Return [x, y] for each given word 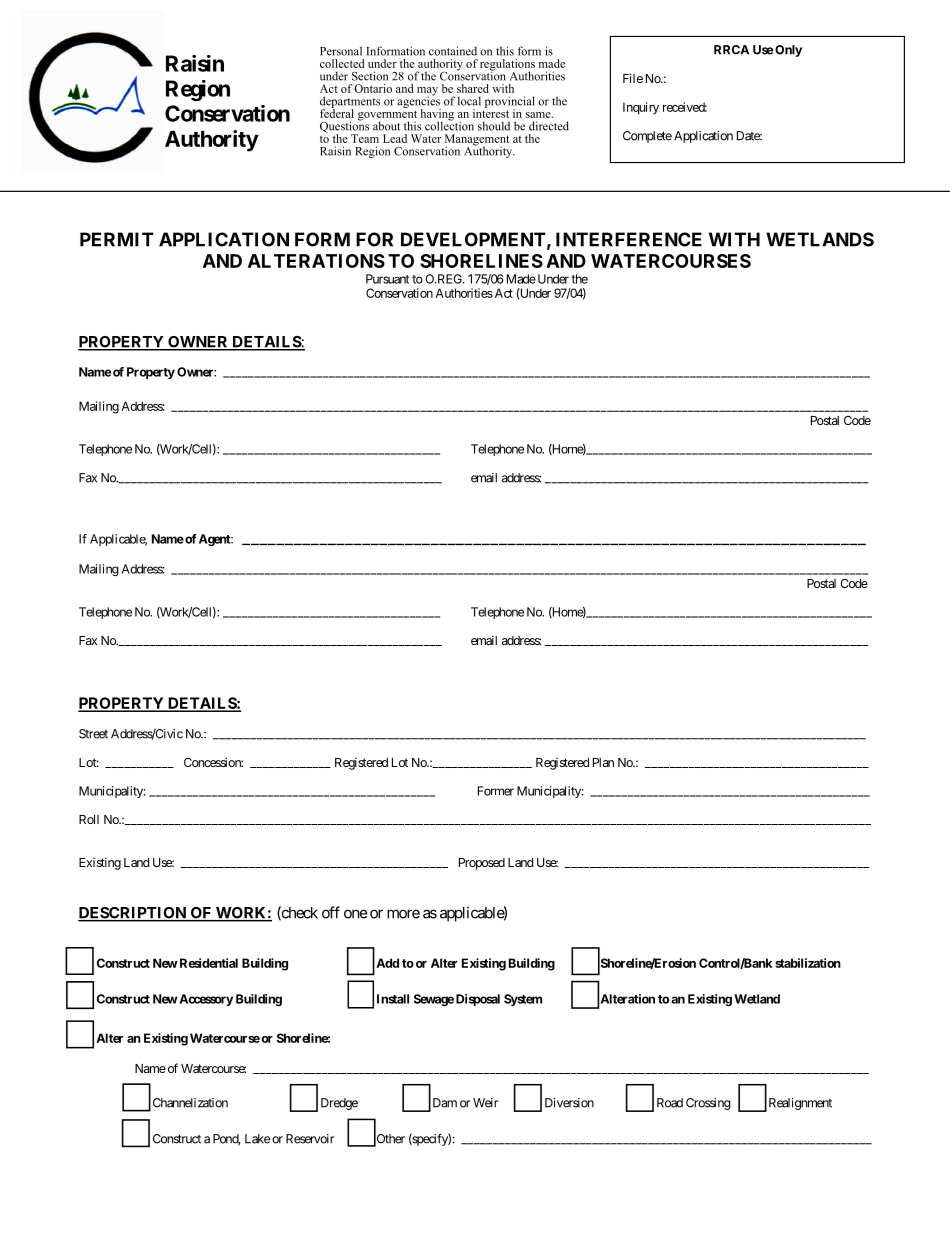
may [427, 92]
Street [93, 734]
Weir [485, 1103]
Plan [603, 762]
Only [788, 51]
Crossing [708, 1104]
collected [342, 63]
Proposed [482, 864]
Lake [257, 1139]
